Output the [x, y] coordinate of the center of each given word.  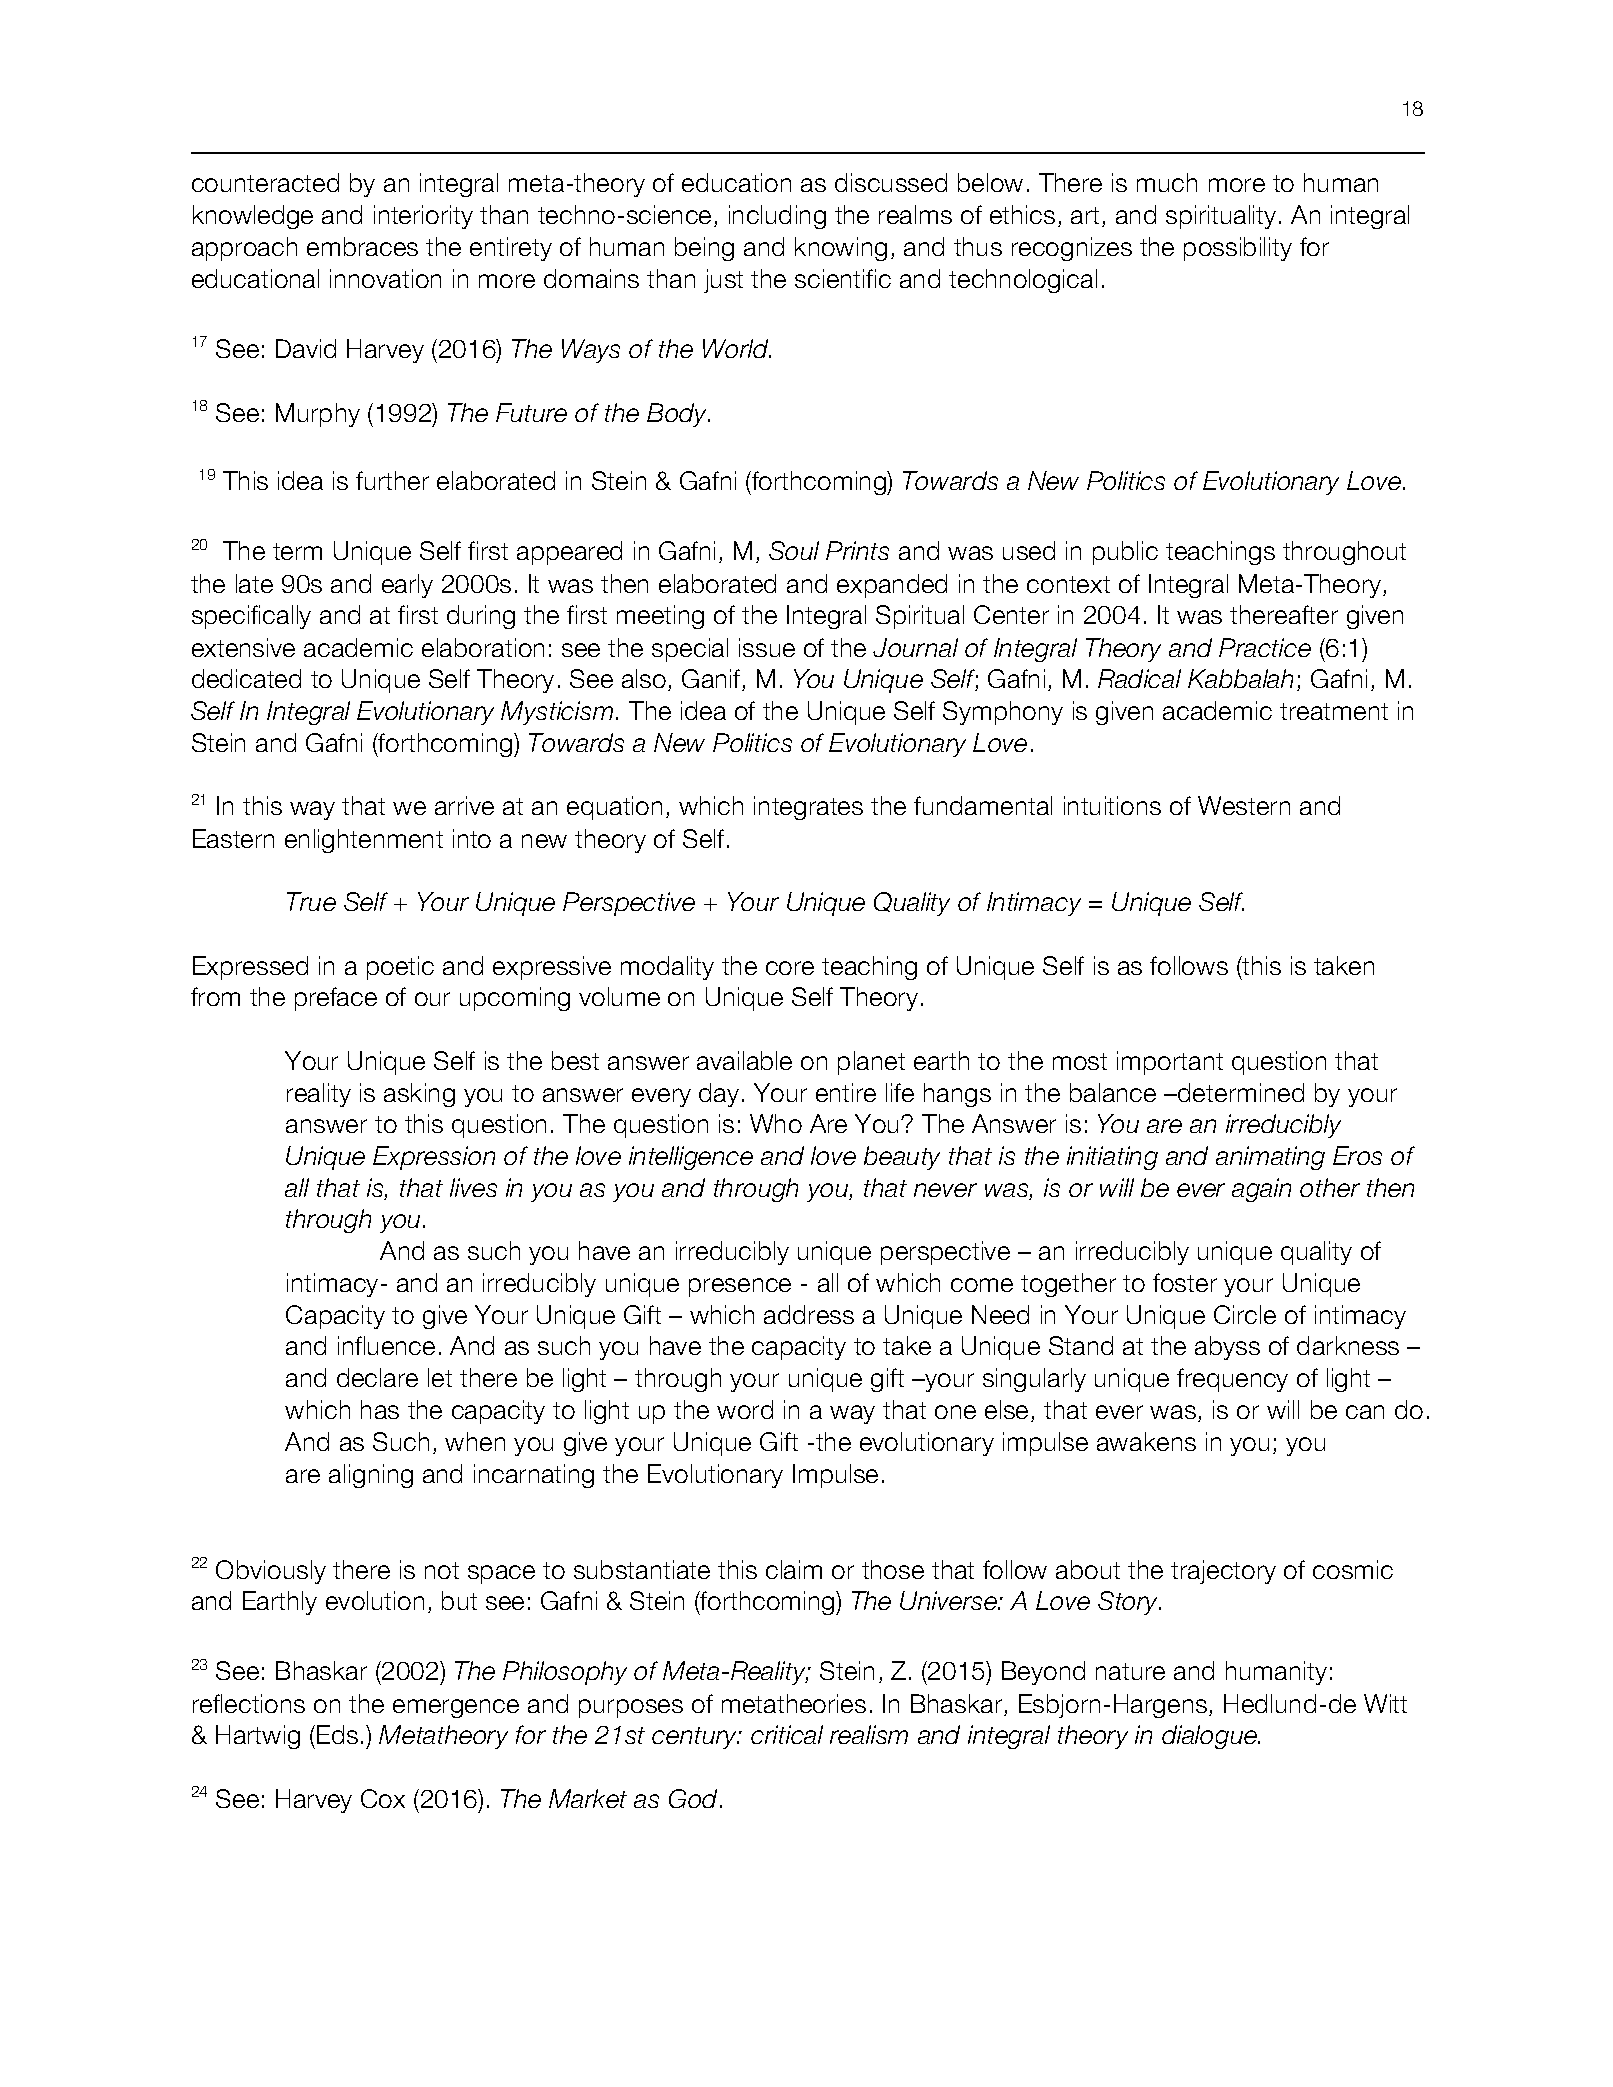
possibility [1238, 249]
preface [336, 999]
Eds [337, 1734]
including [777, 217]
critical [787, 1734]
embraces [362, 246]
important [1170, 1063]
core [790, 968]
